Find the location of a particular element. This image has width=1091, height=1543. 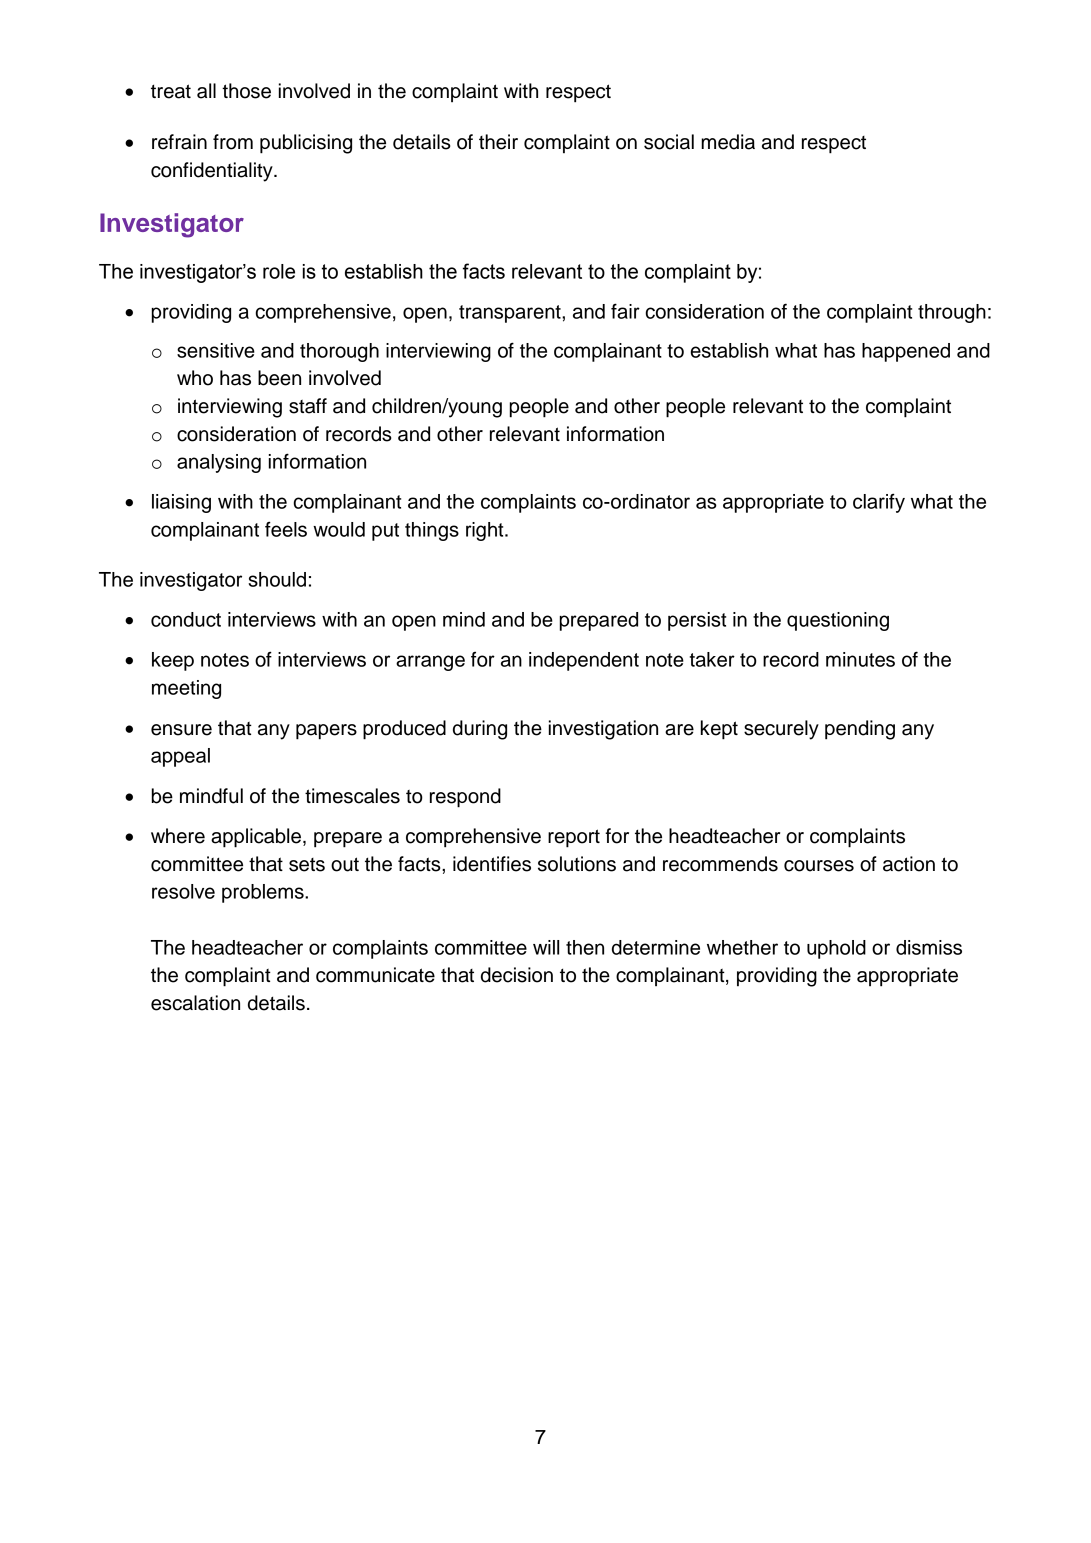

feels is located at coordinates (286, 529).
